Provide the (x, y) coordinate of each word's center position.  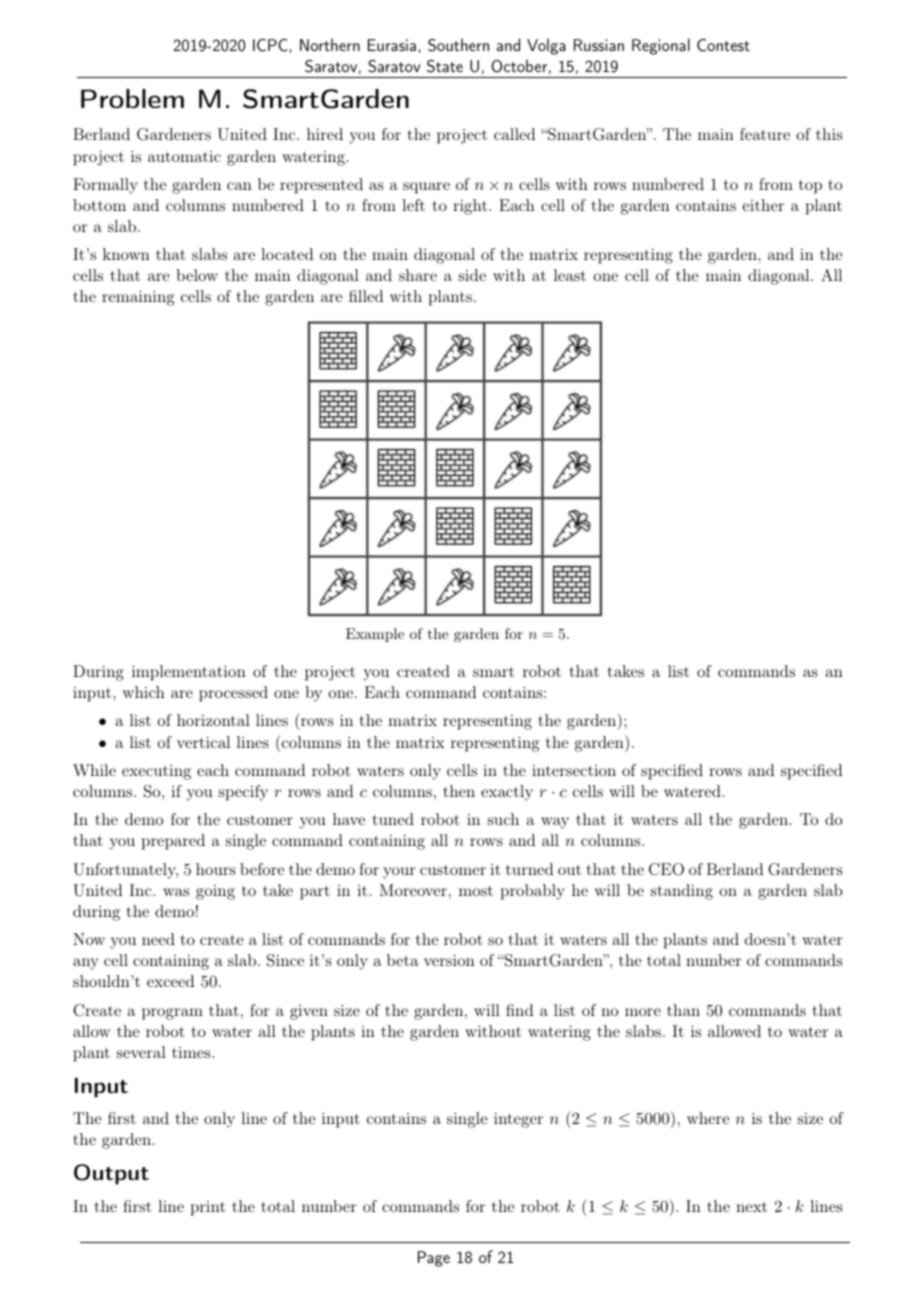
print (208, 1208)
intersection (574, 770)
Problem (132, 98)
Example (375, 635)
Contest (723, 45)
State (445, 66)
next (751, 1207)
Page (434, 1259)
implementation (189, 673)
